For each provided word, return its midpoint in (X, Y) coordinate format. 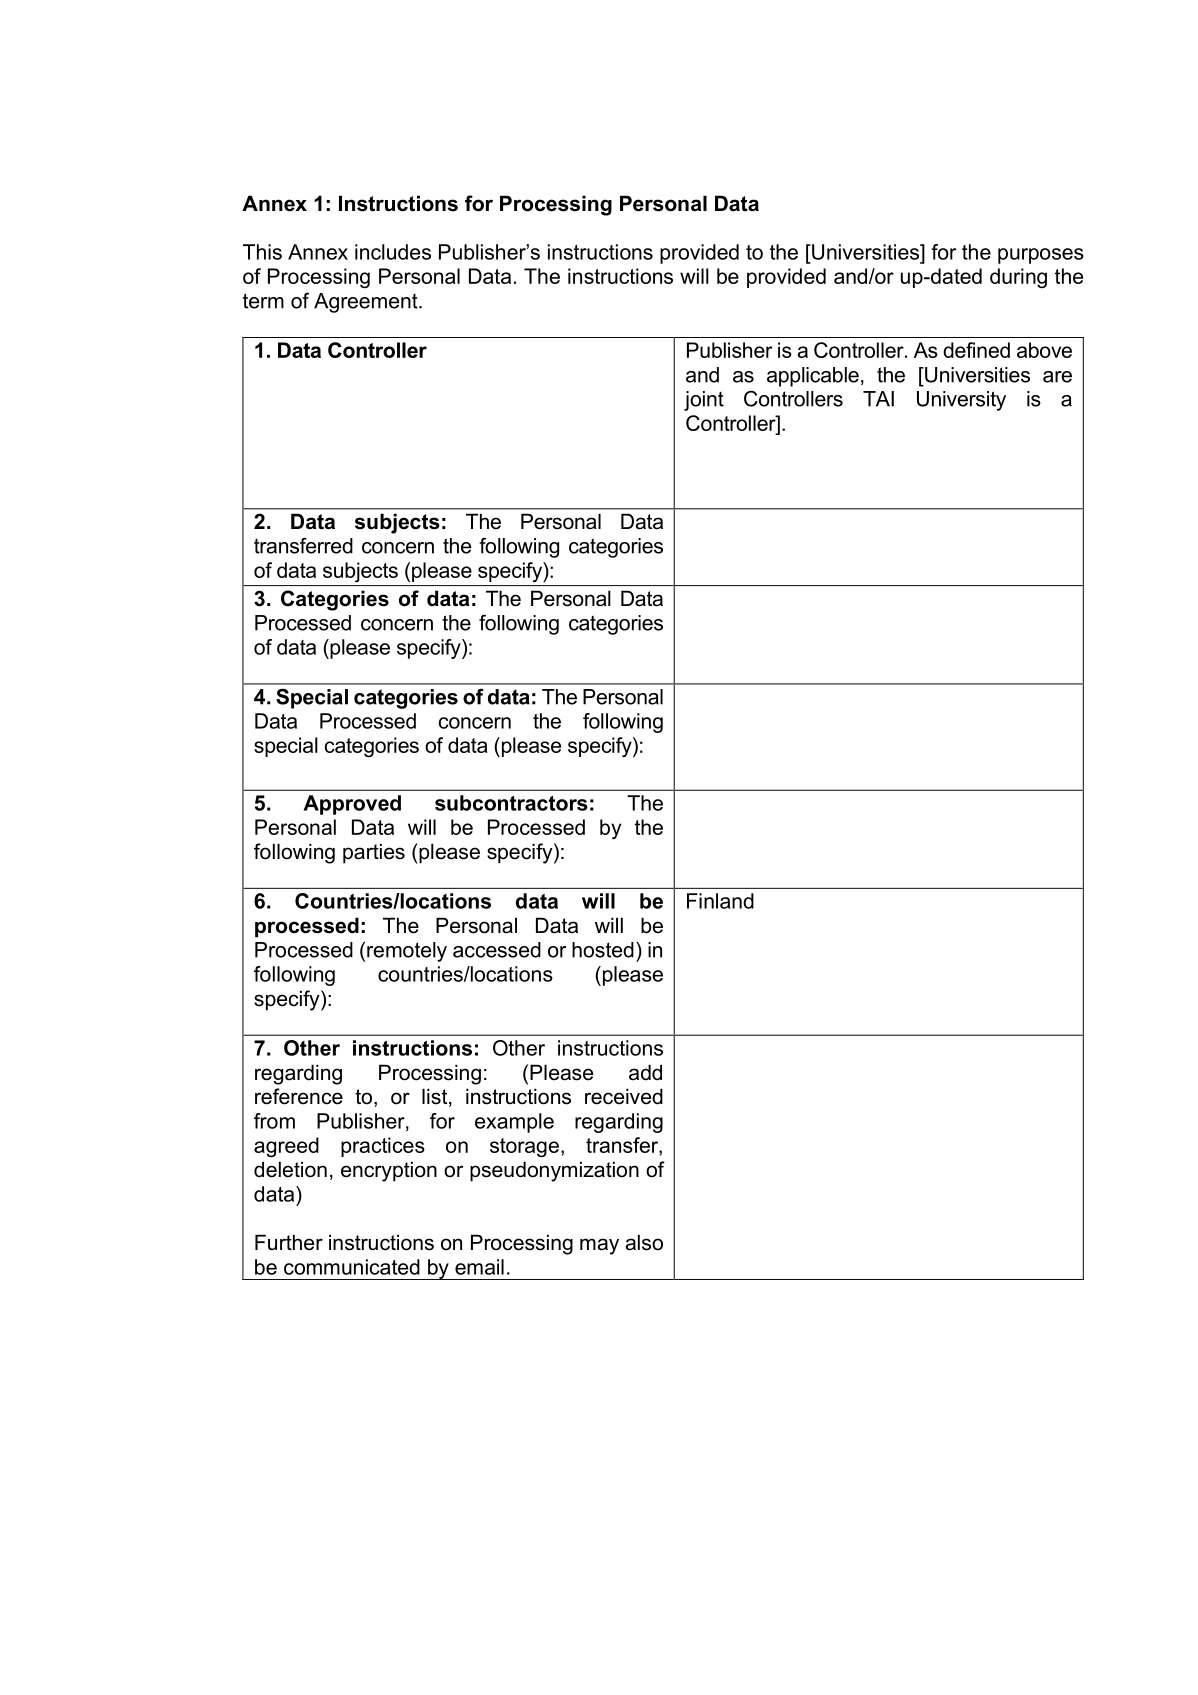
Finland (720, 901)
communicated (352, 1267)
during (1018, 278)
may (599, 1246)
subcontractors (511, 803)
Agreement (367, 303)
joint (704, 401)
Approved (352, 805)
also (644, 1242)
